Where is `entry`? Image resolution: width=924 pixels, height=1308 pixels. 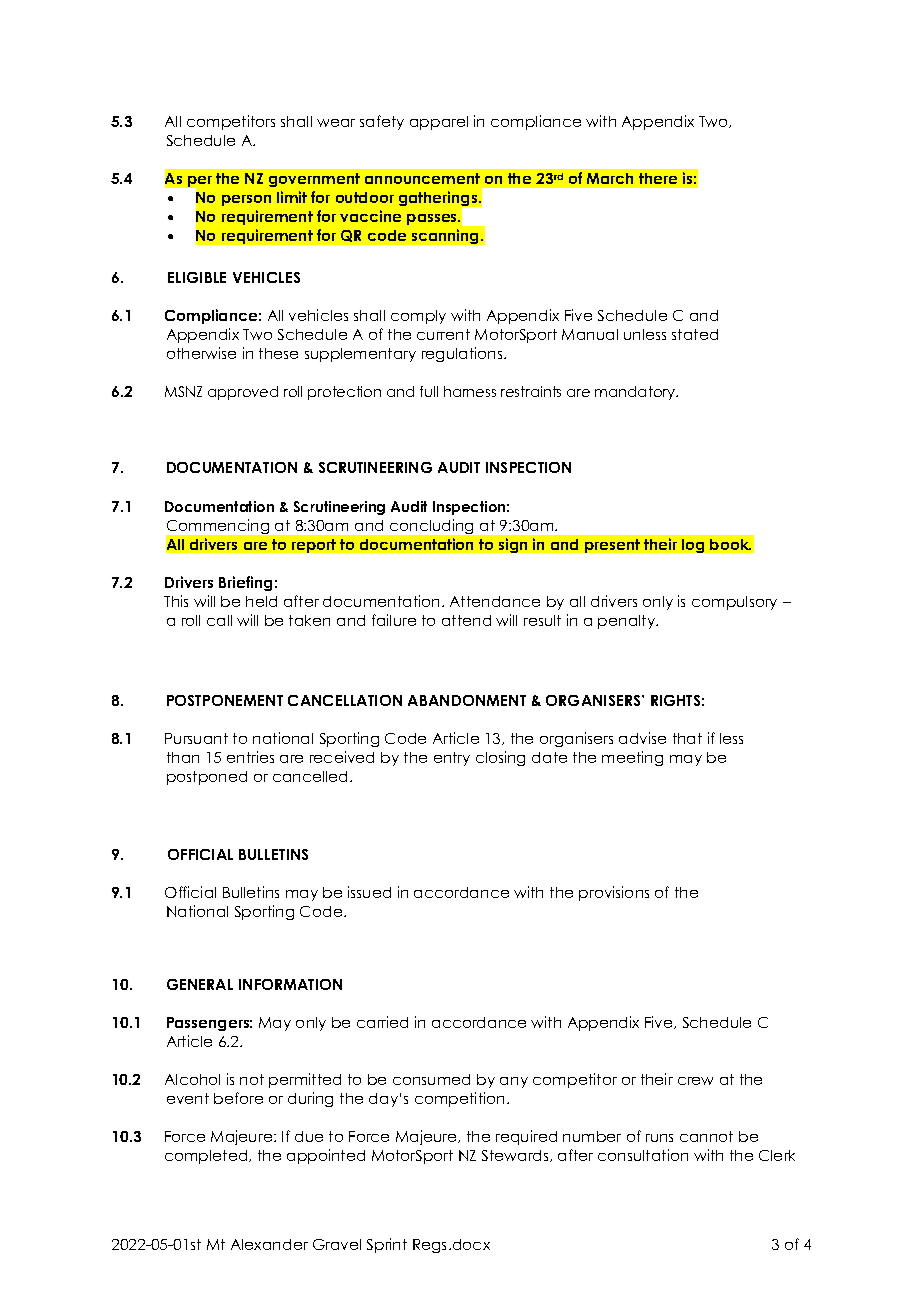 entry is located at coordinates (452, 759).
